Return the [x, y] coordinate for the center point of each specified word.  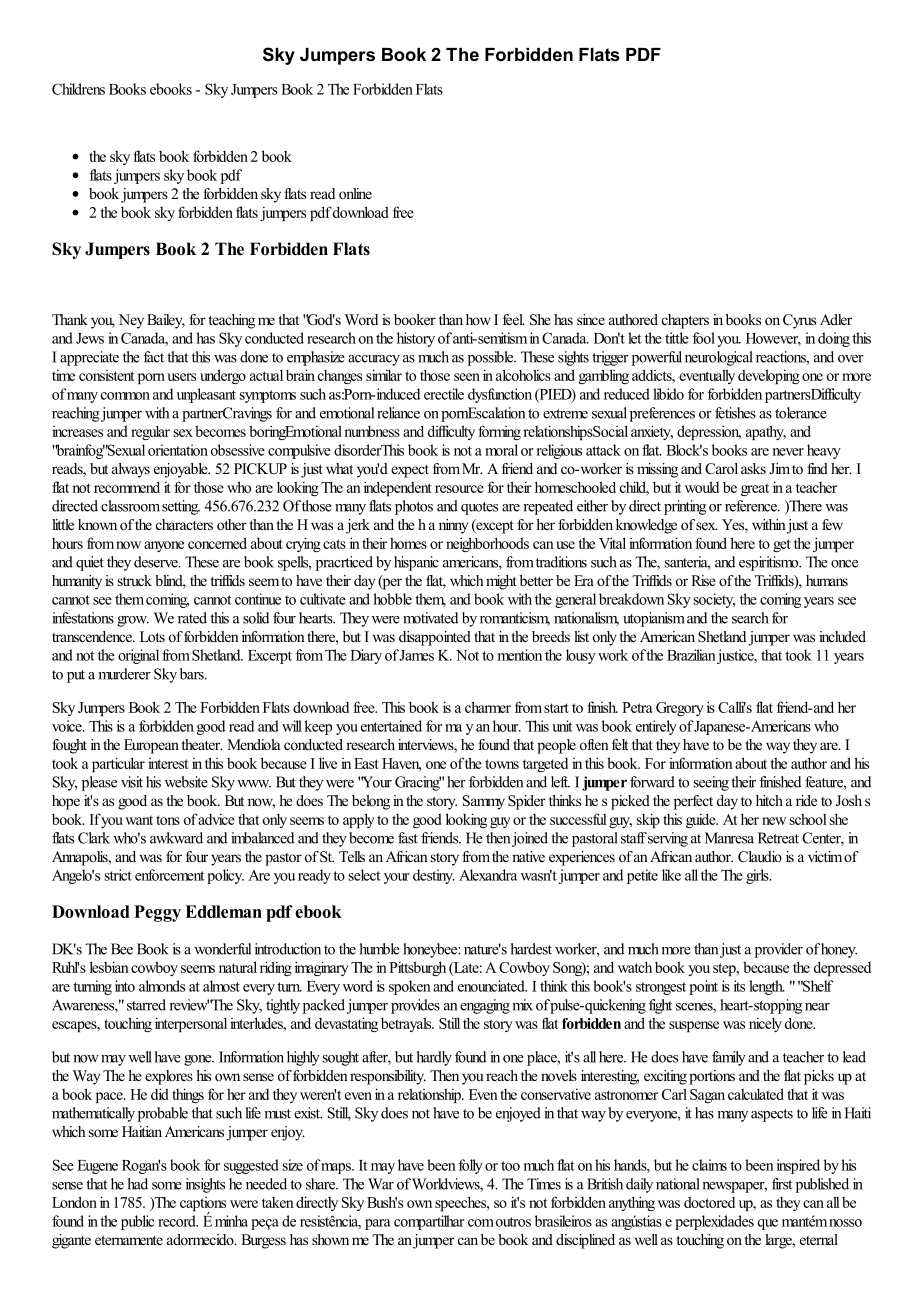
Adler [836, 319]
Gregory [680, 709]
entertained [391, 726]
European [151, 746]
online [355, 193]
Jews [90, 338]
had [138, 1184]
